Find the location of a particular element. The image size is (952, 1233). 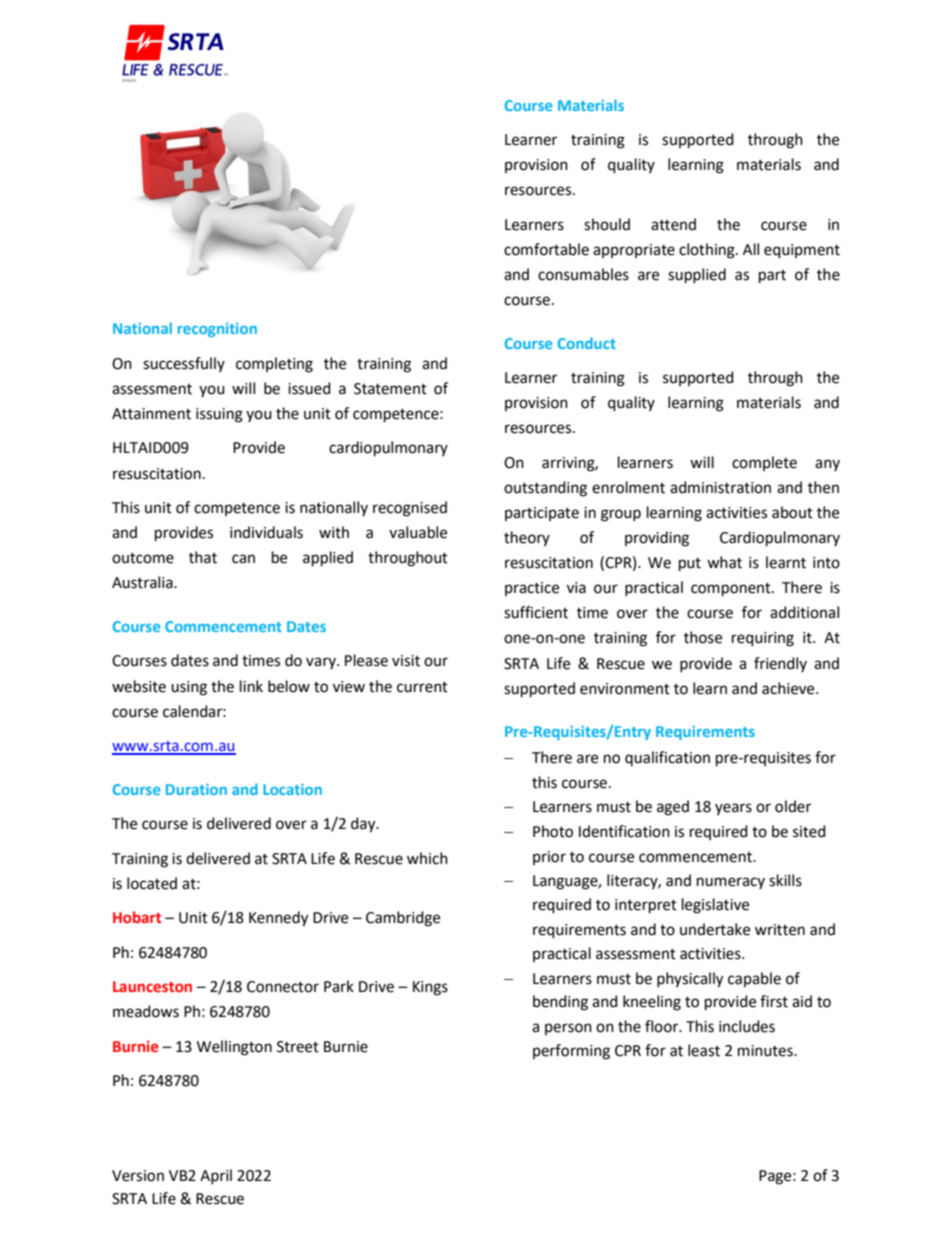

comfortable is located at coordinates (546, 249).
